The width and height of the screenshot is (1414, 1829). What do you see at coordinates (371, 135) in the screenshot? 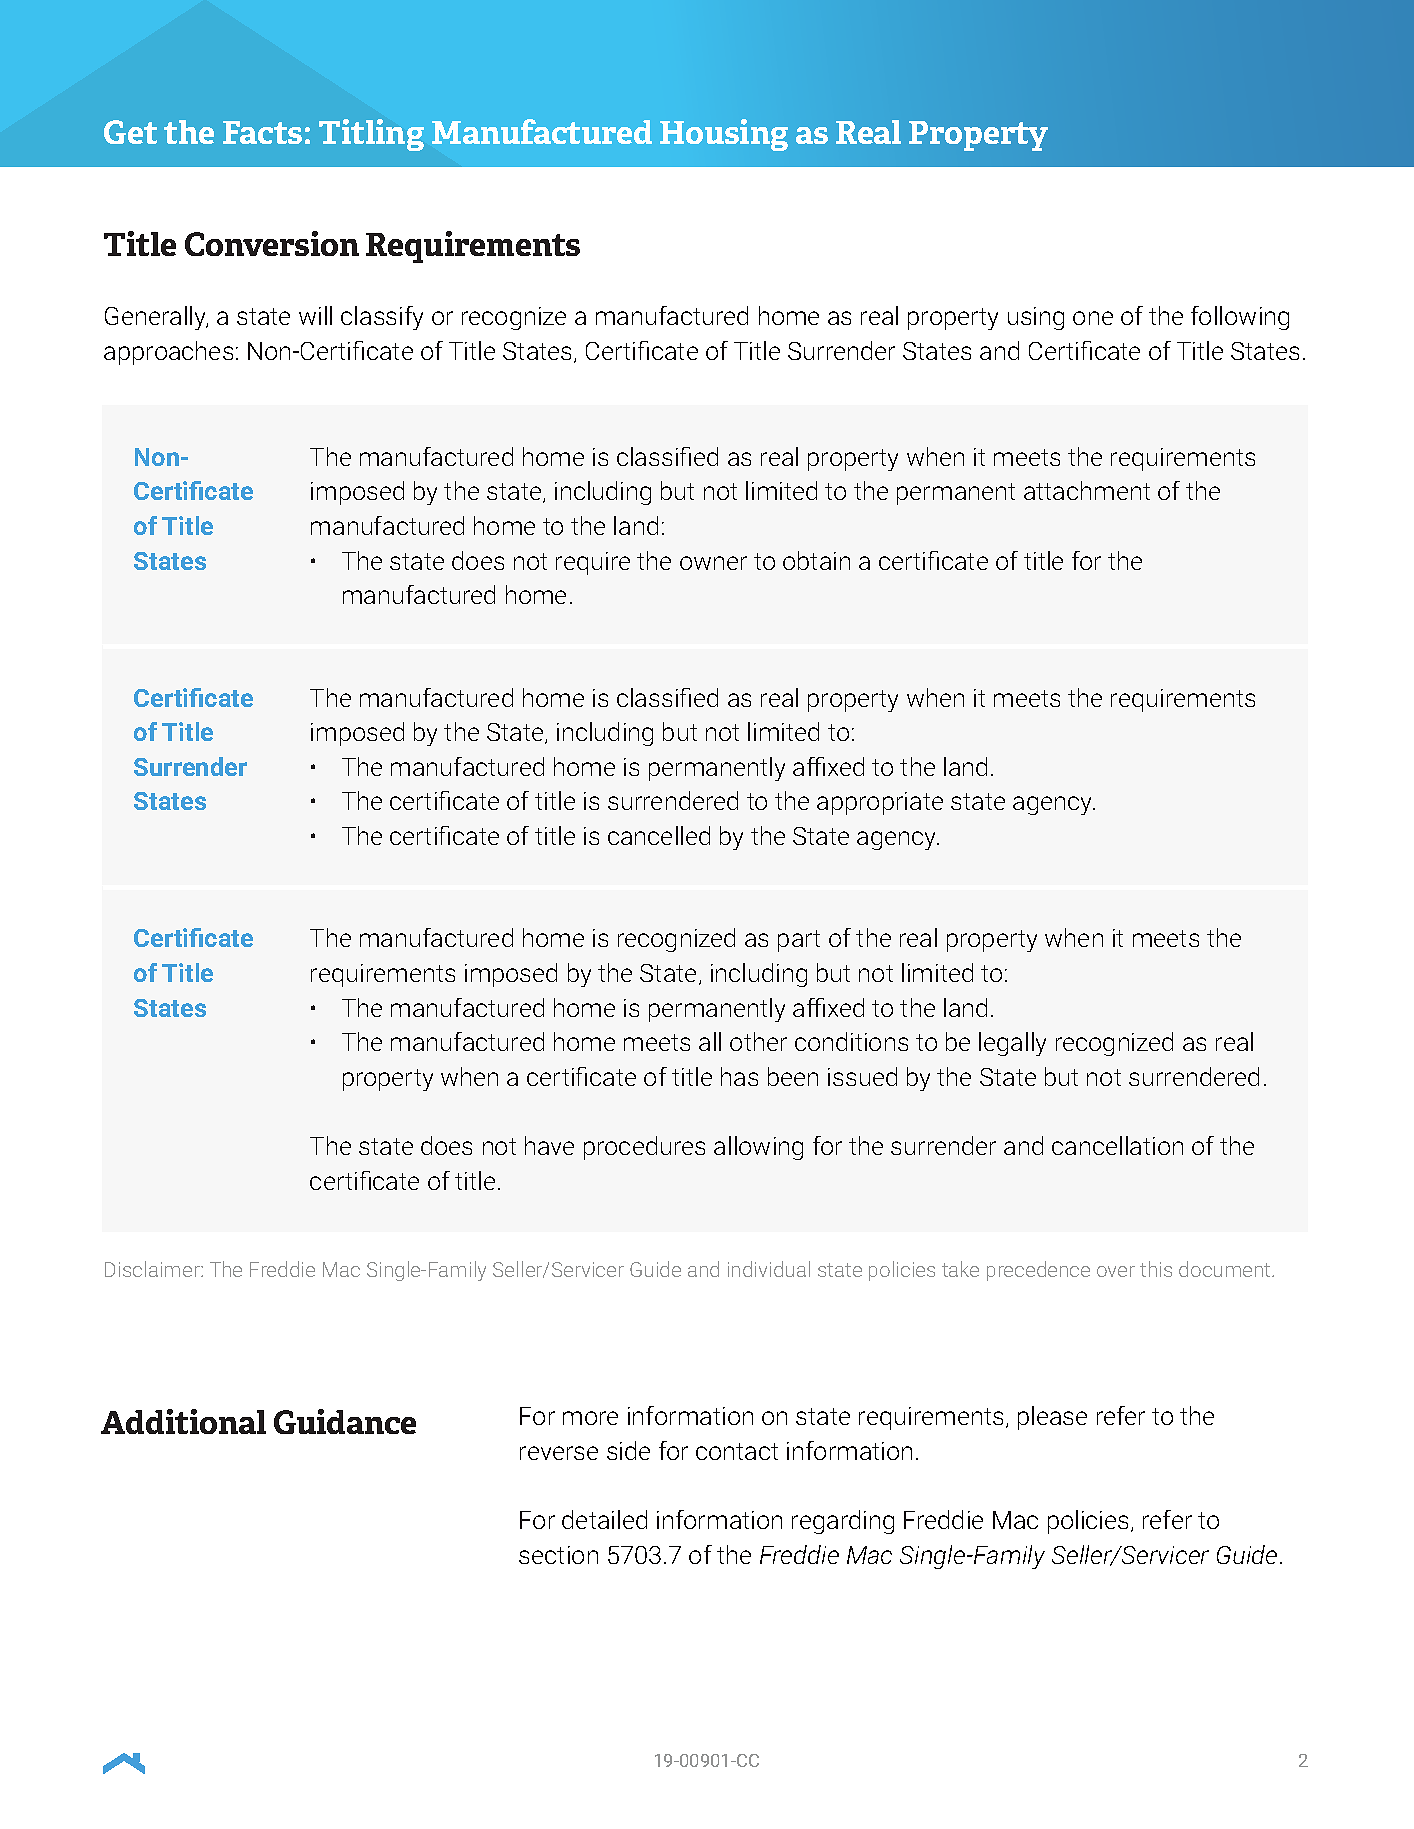
I see `Titling` at bounding box center [371, 135].
